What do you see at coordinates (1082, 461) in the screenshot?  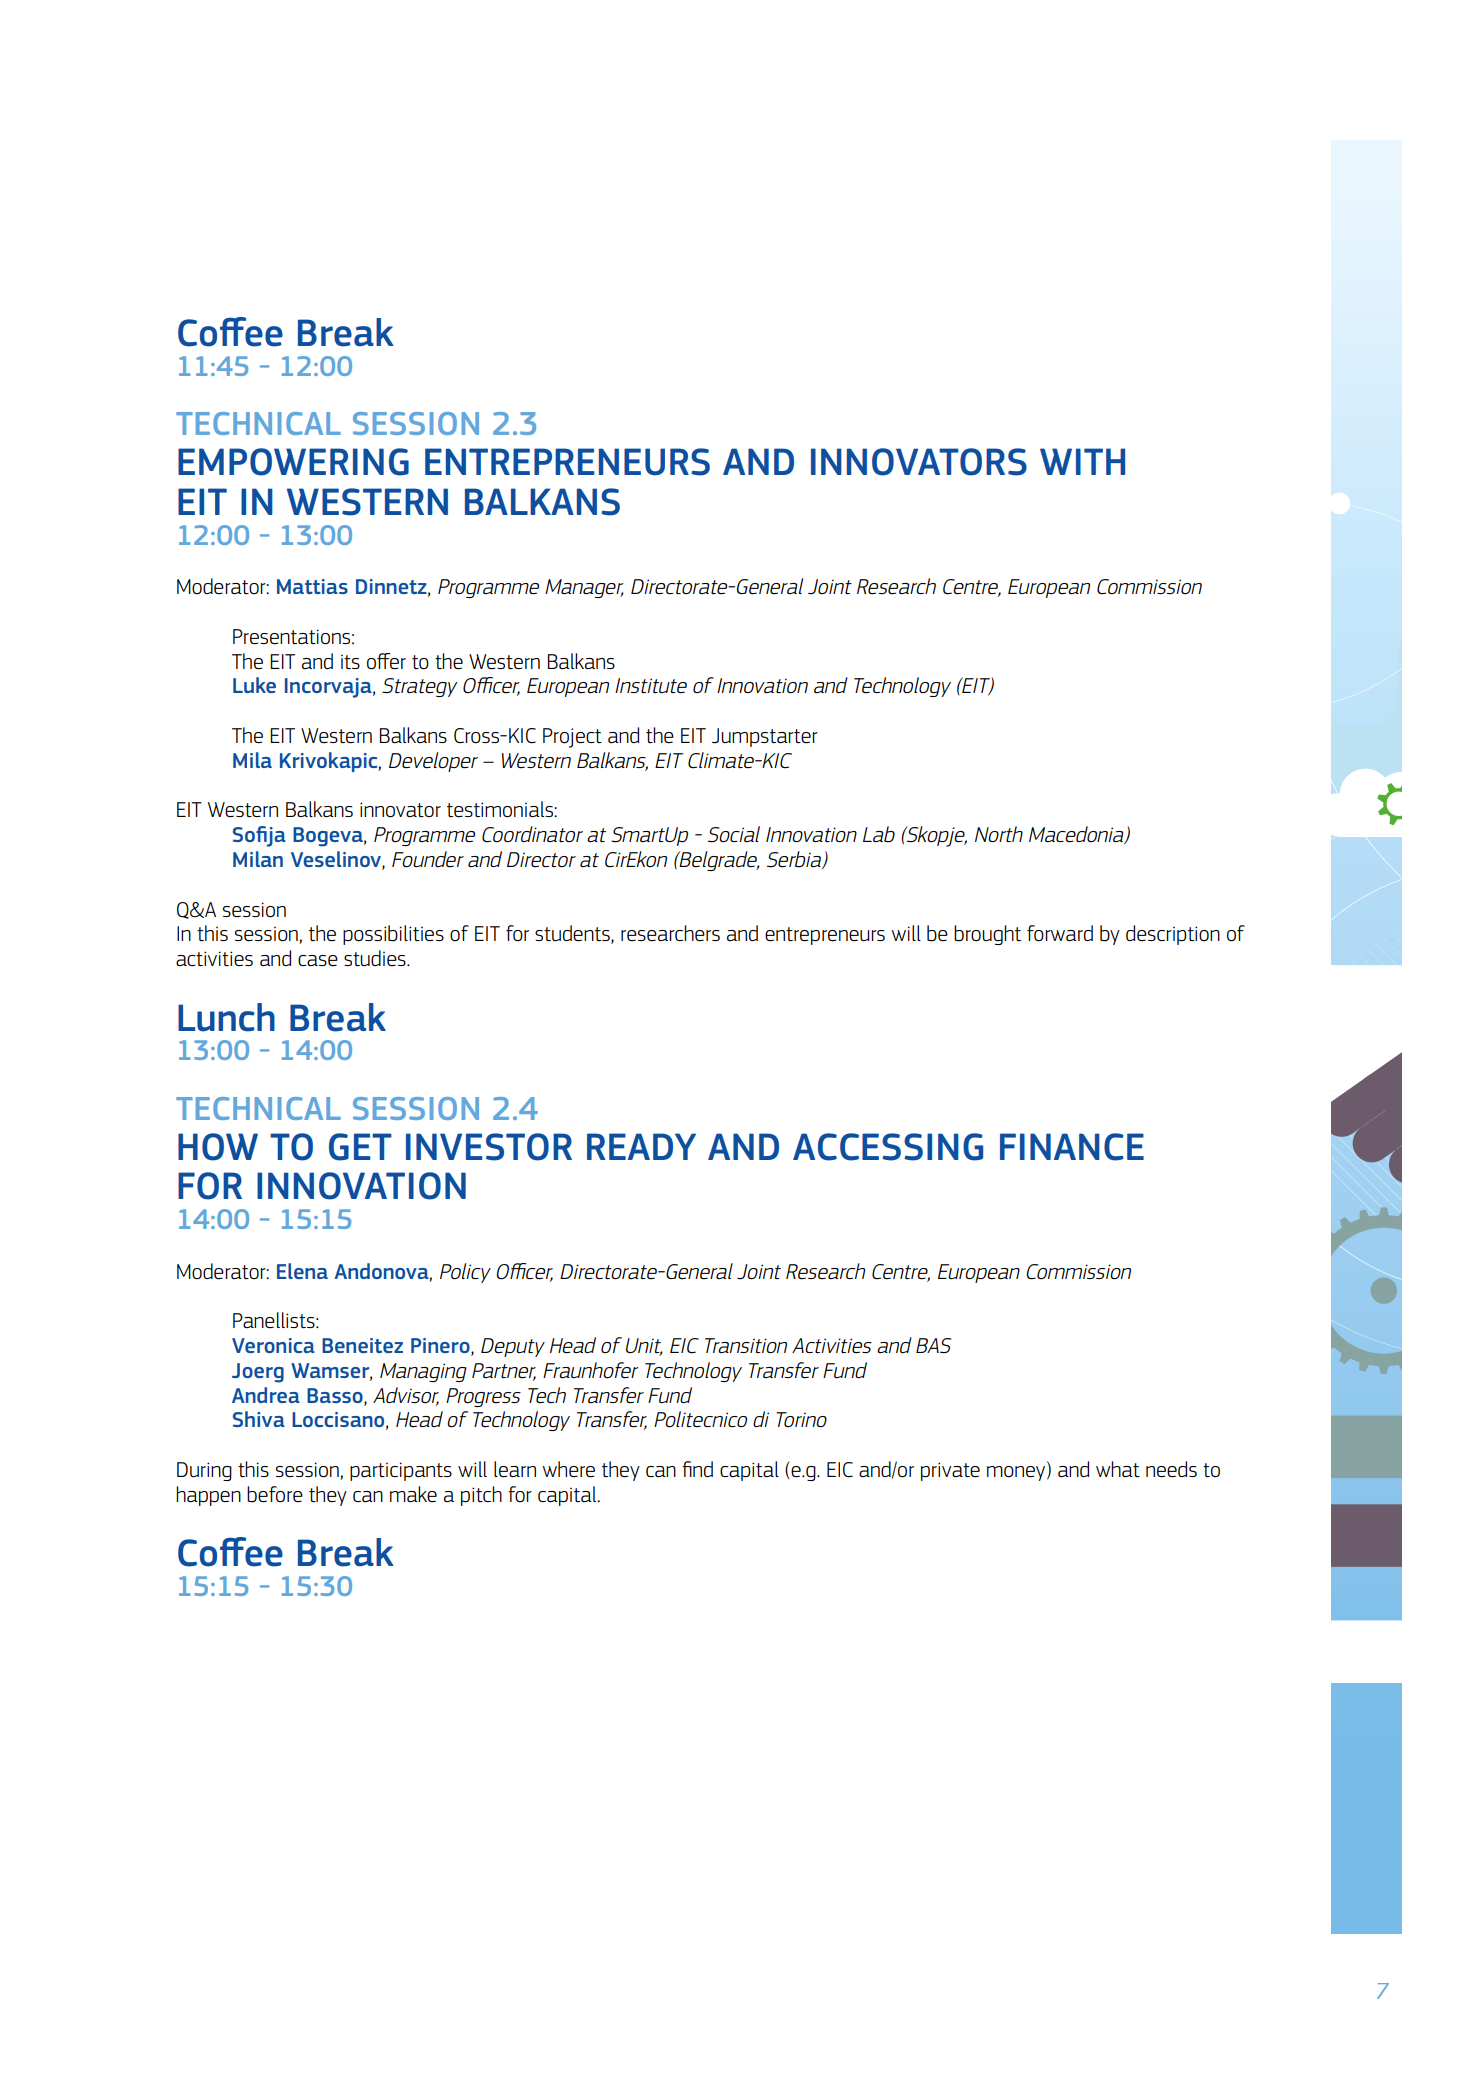 I see `WITH` at bounding box center [1082, 461].
